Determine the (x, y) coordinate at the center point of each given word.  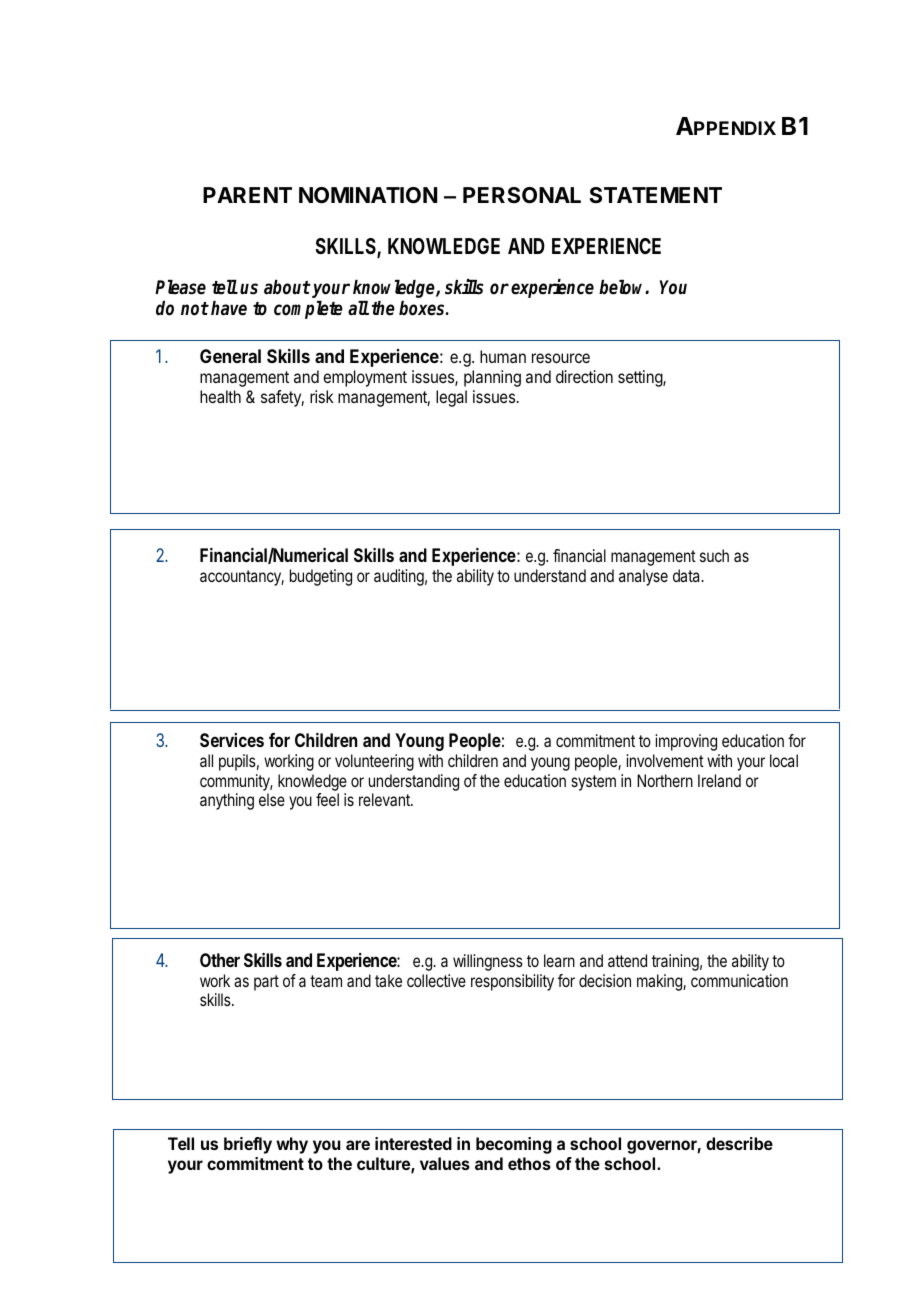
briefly (248, 1145)
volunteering (374, 762)
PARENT (247, 195)
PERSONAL (522, 195)
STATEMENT (655, 195)
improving (686, 742)
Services (232, 740)
